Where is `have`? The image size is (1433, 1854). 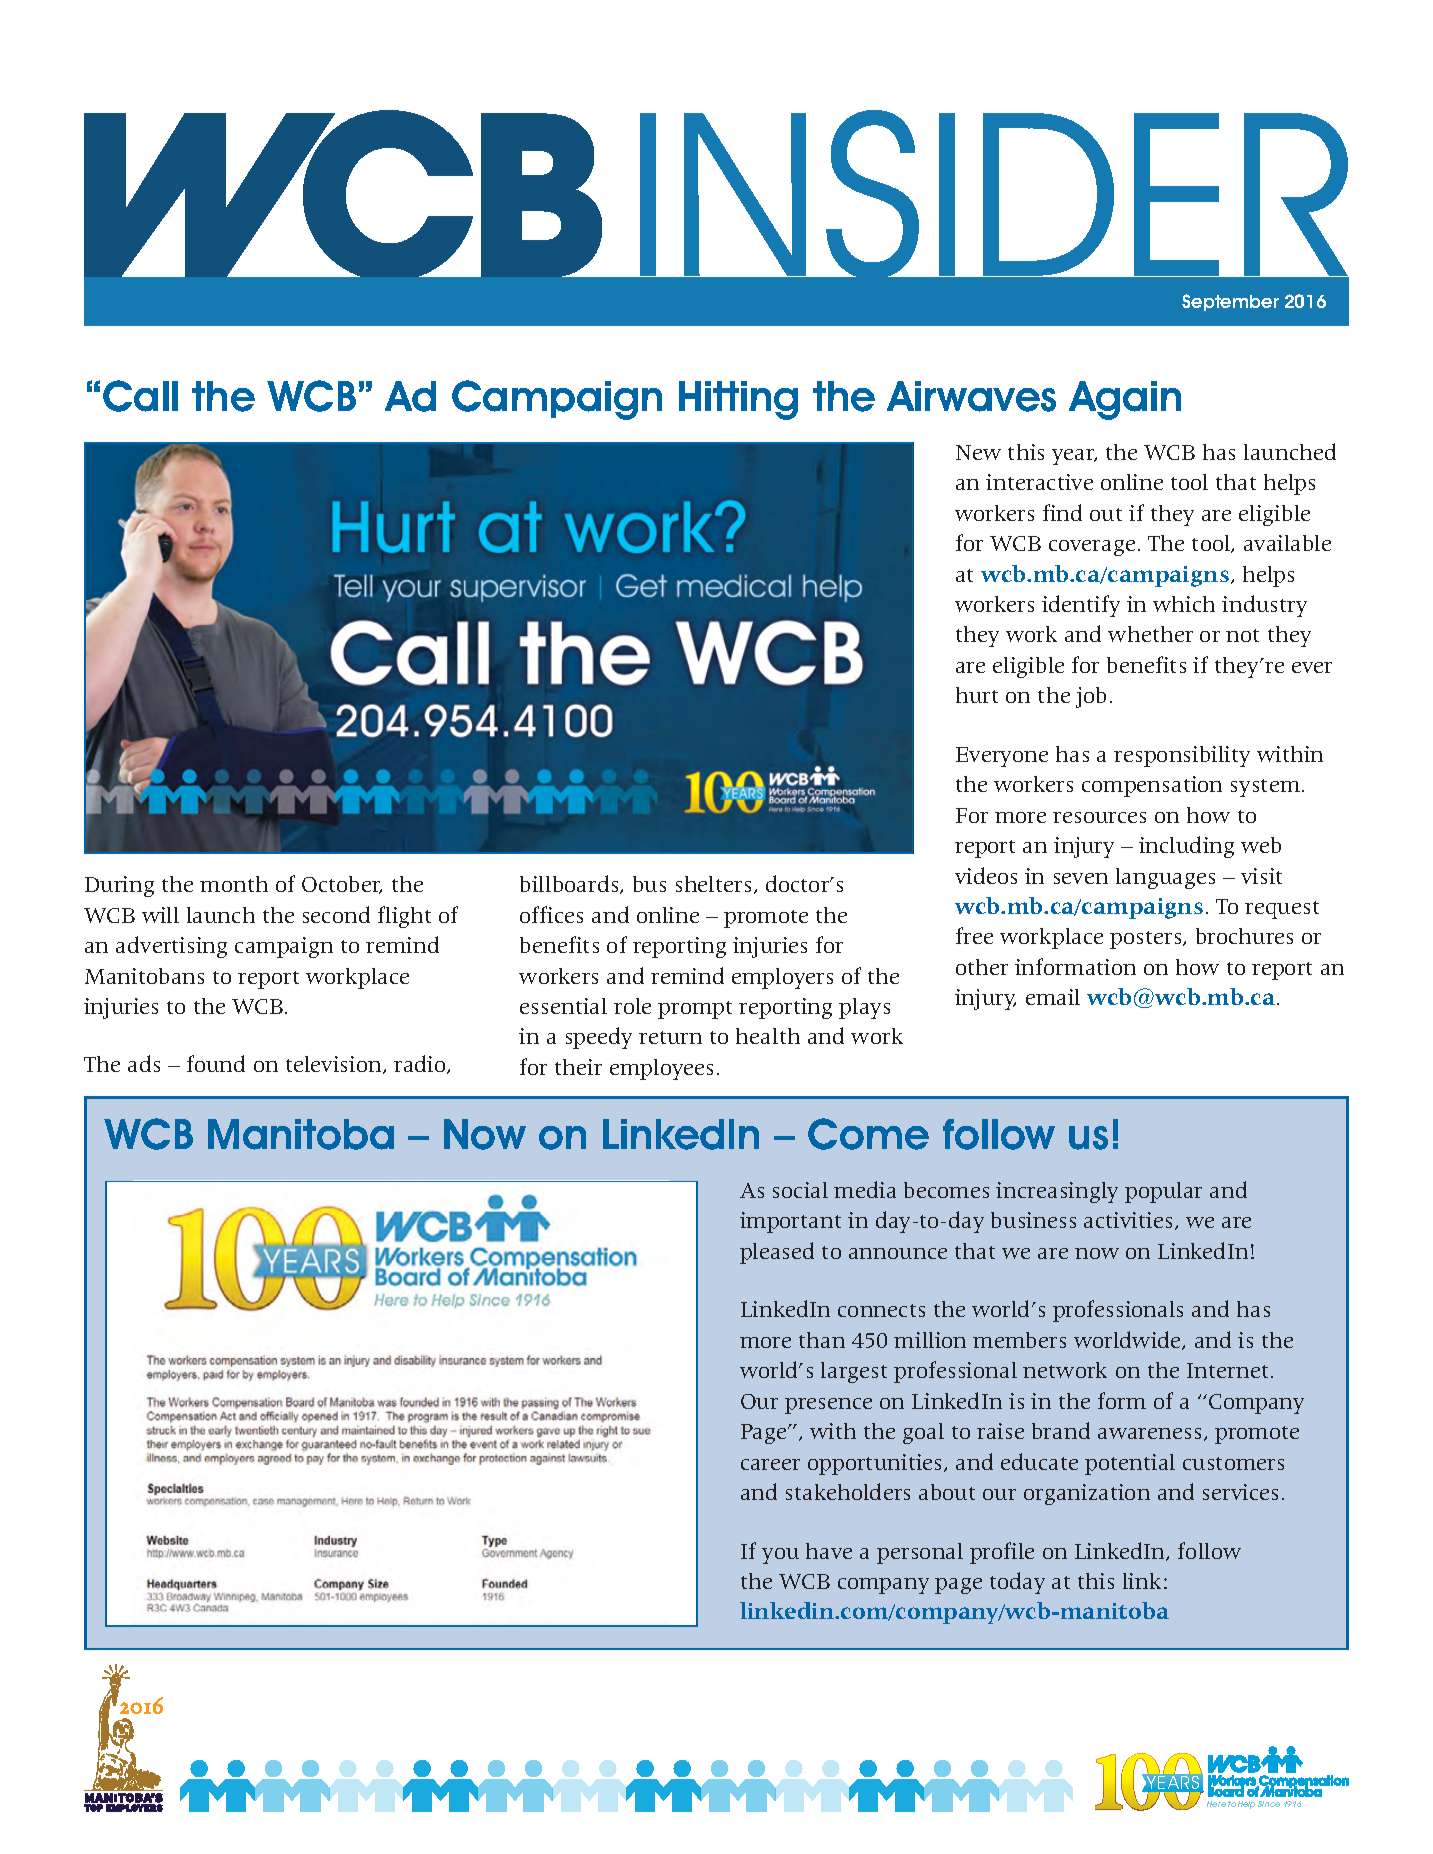
have is located at coordinates (829, 1551).
